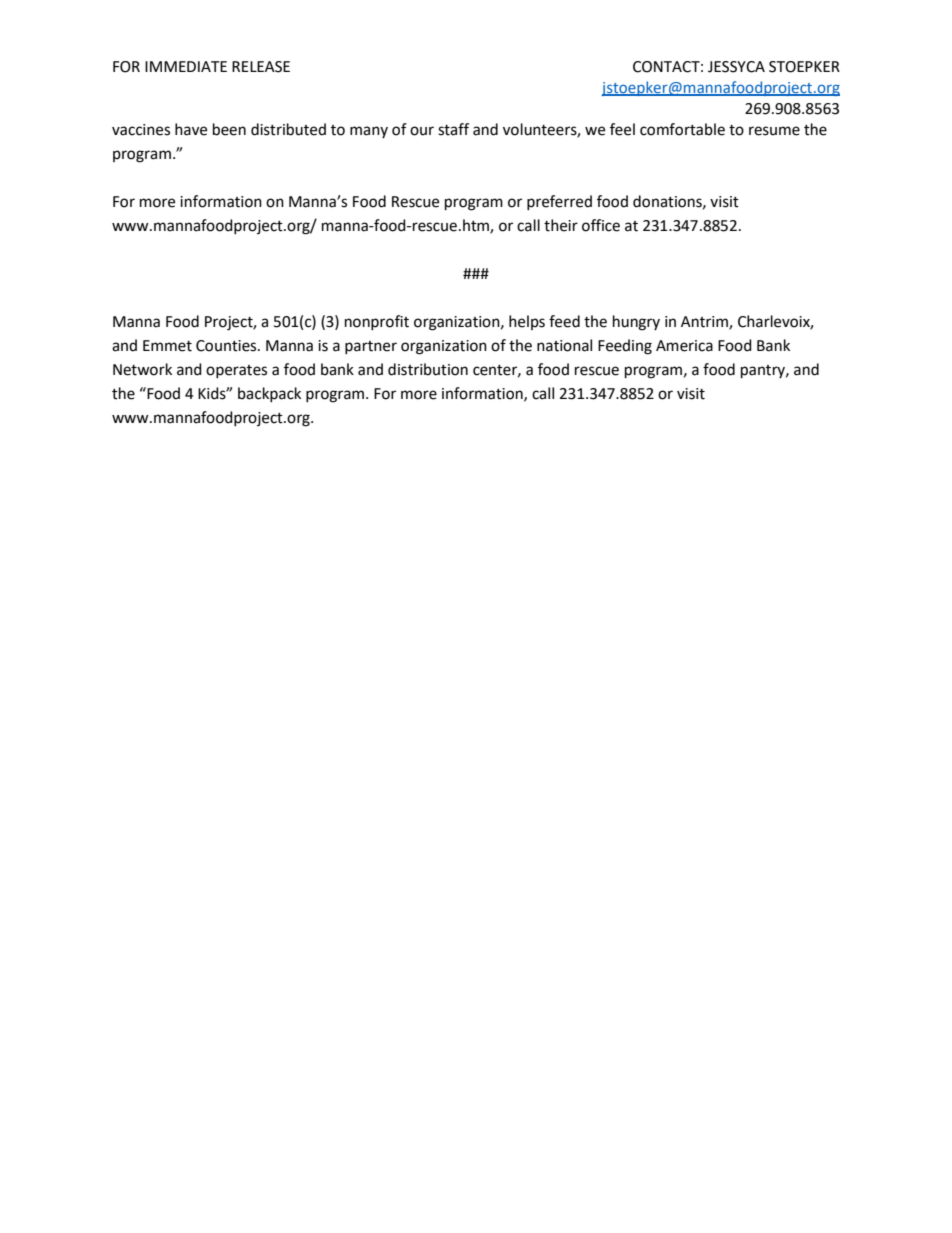 The image size is (952, 1233). What do you see at coordinates (682, 129) in the screenshot?
I see `comfortable` at bounding box center [682, 129].
